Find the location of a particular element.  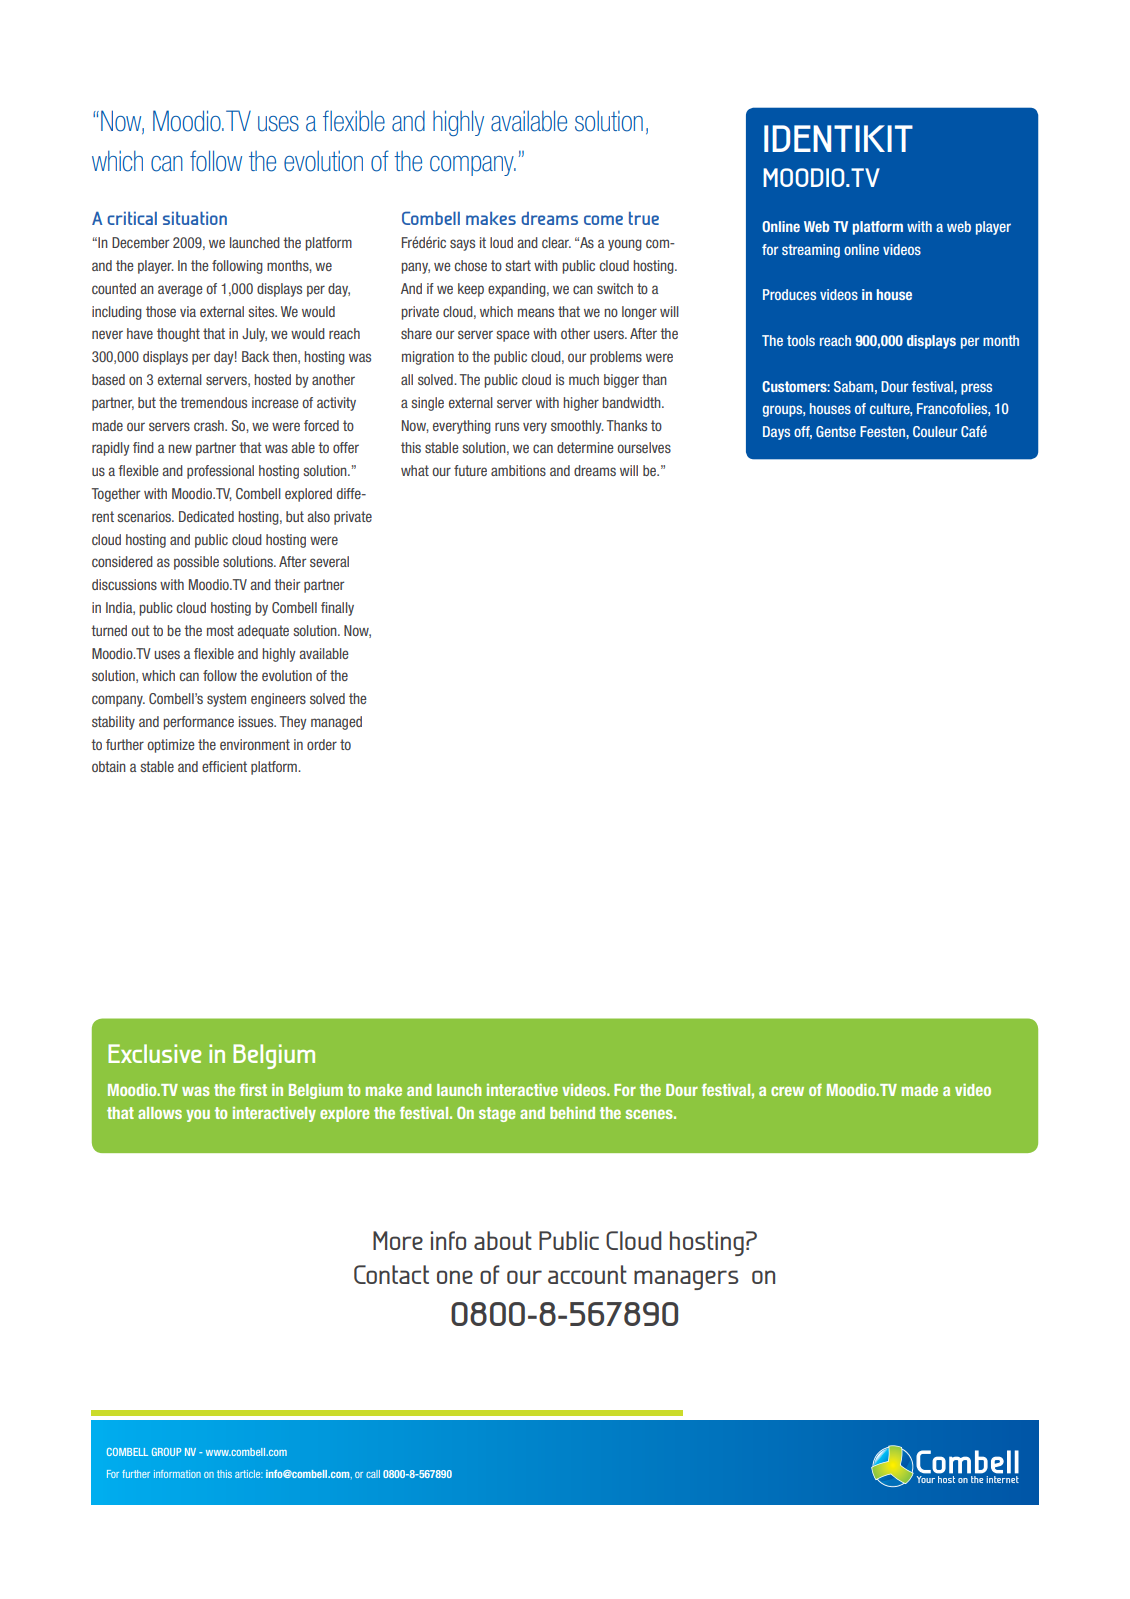

streaming is located at coordinates (811, 251).
